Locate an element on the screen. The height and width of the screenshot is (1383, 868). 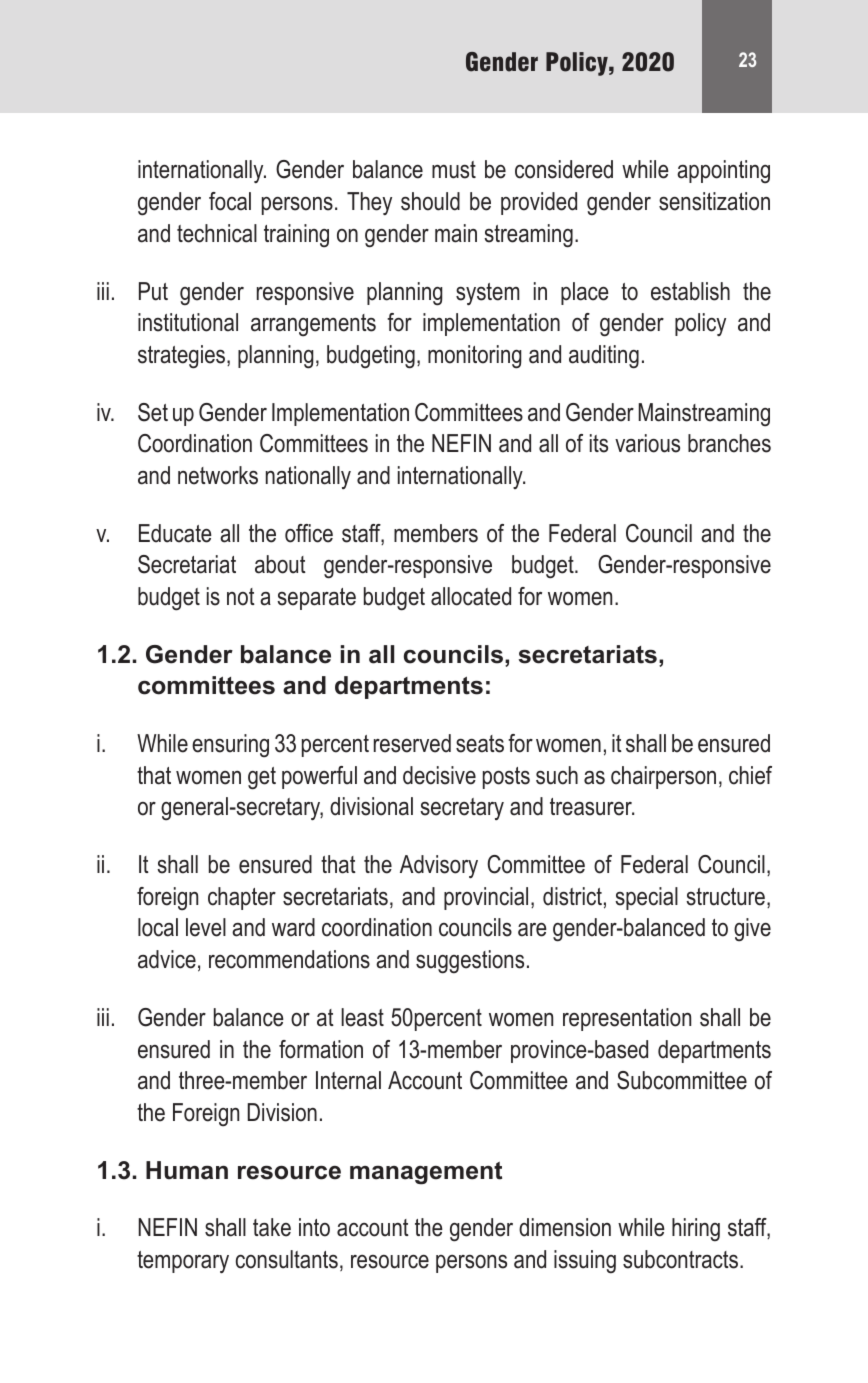
take is located at coordinates (272, 1227).
